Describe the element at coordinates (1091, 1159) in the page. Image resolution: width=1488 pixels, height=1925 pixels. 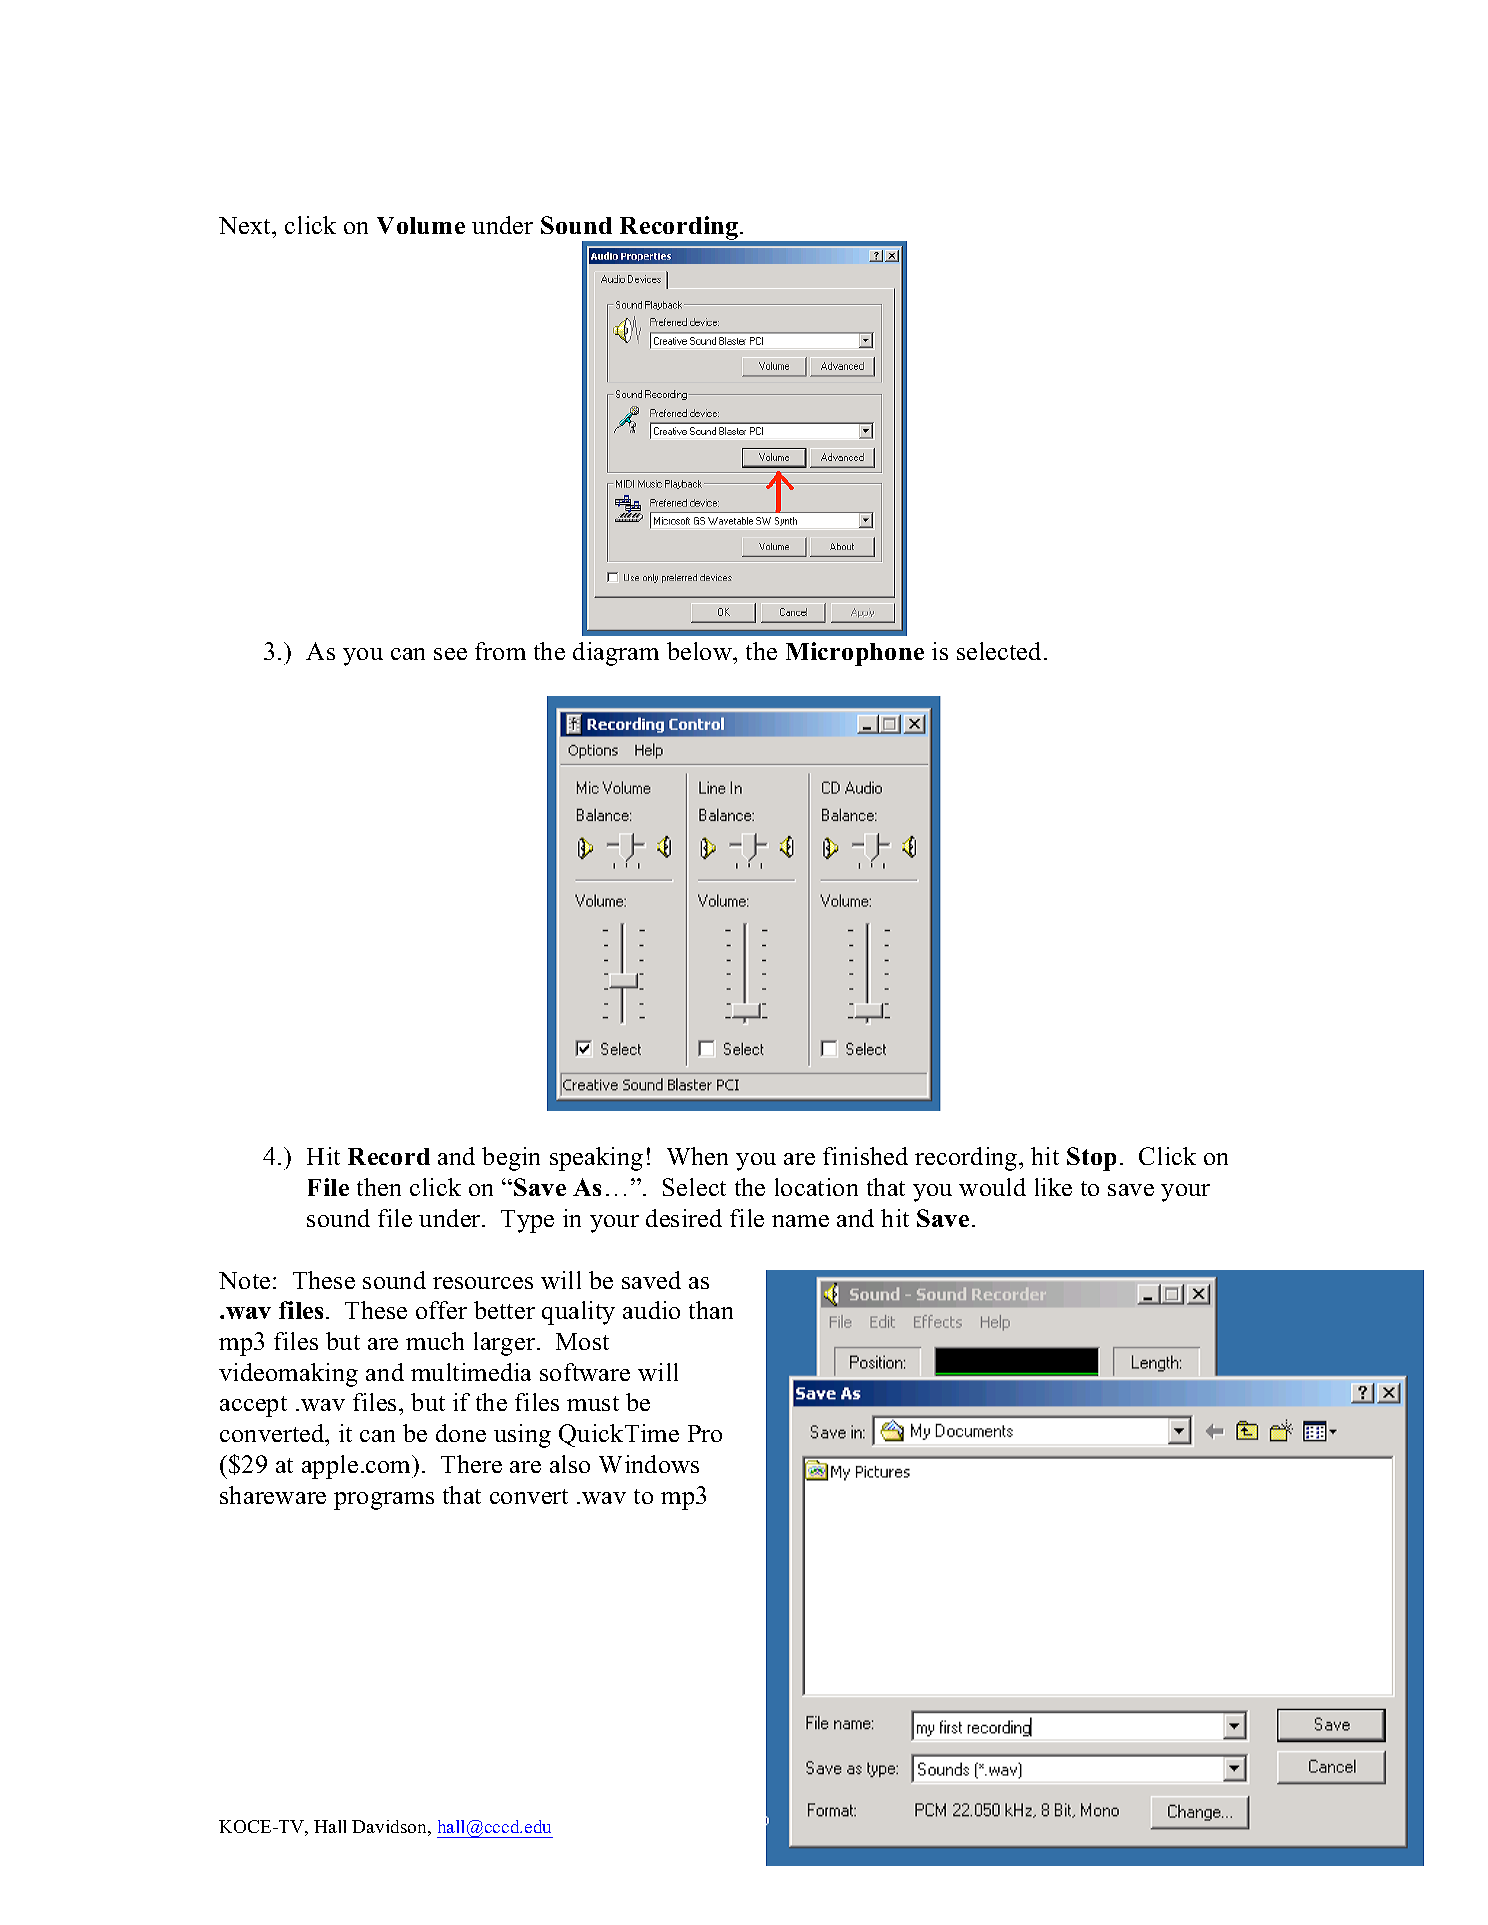
I see `Stop` at that location.
